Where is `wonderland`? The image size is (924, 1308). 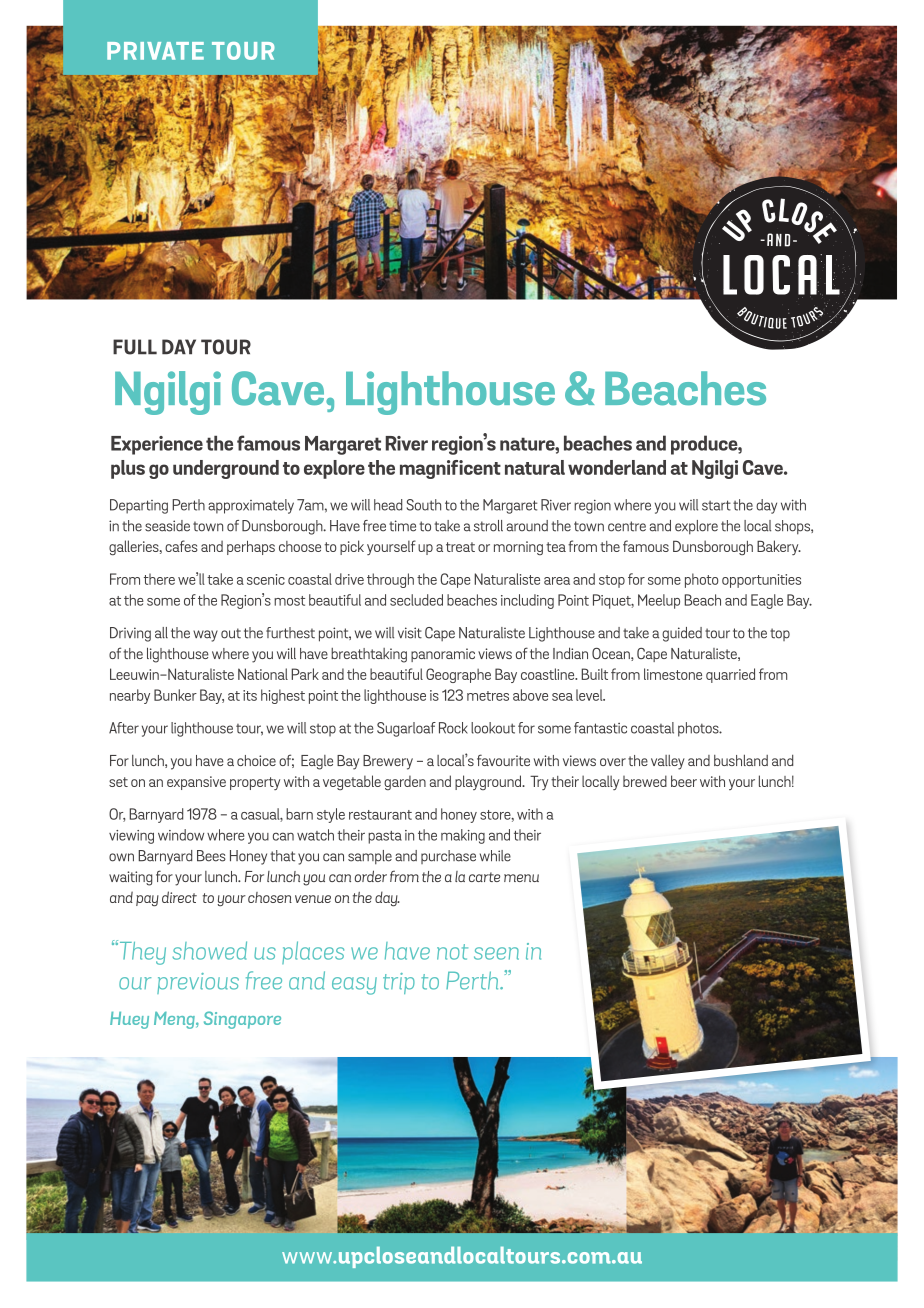
wonderland is located at coordinates (617, 467).
